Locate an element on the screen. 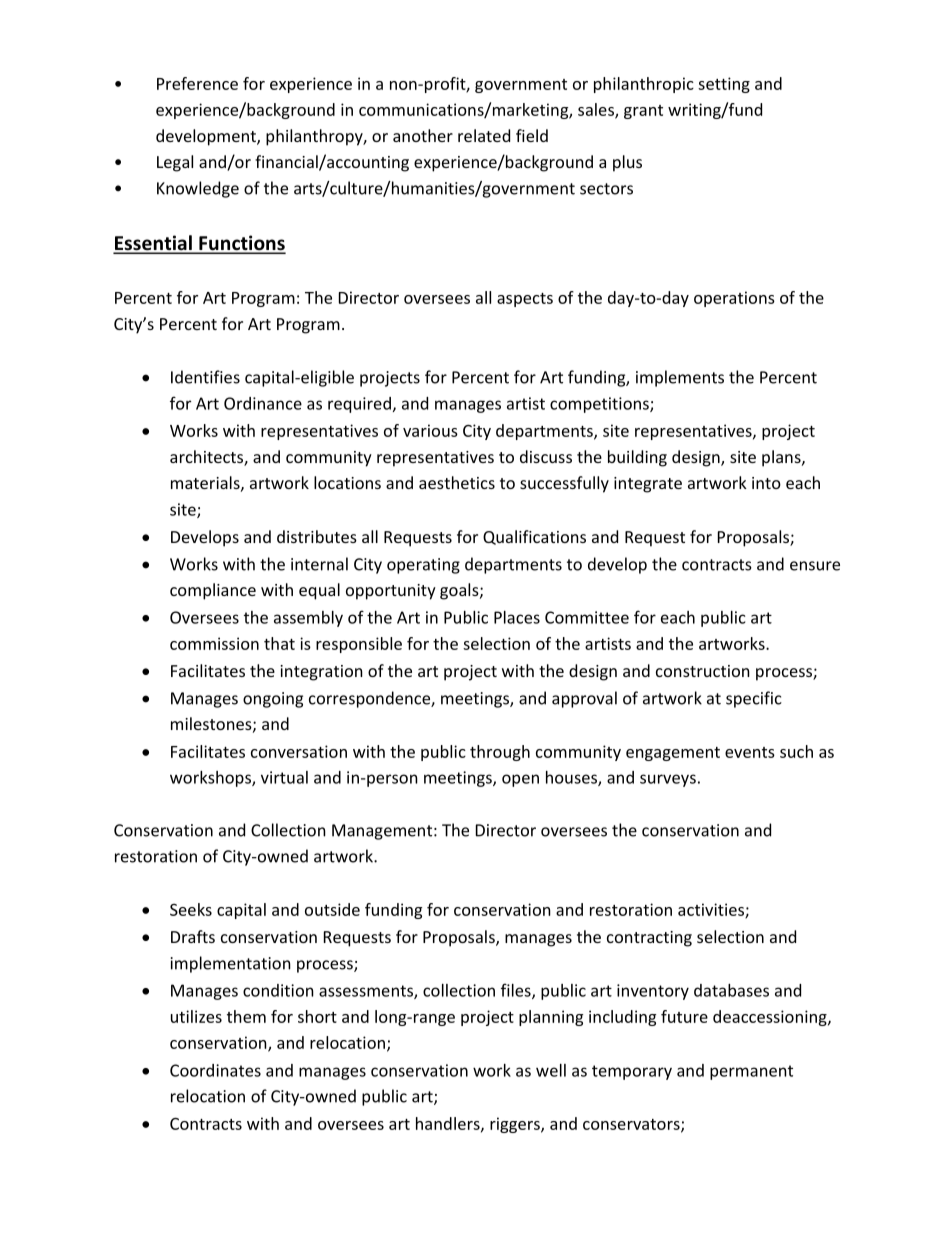 The width and height of the screenshot is (952, 1233). Coordinates is located at coordinates (215, 1070).
